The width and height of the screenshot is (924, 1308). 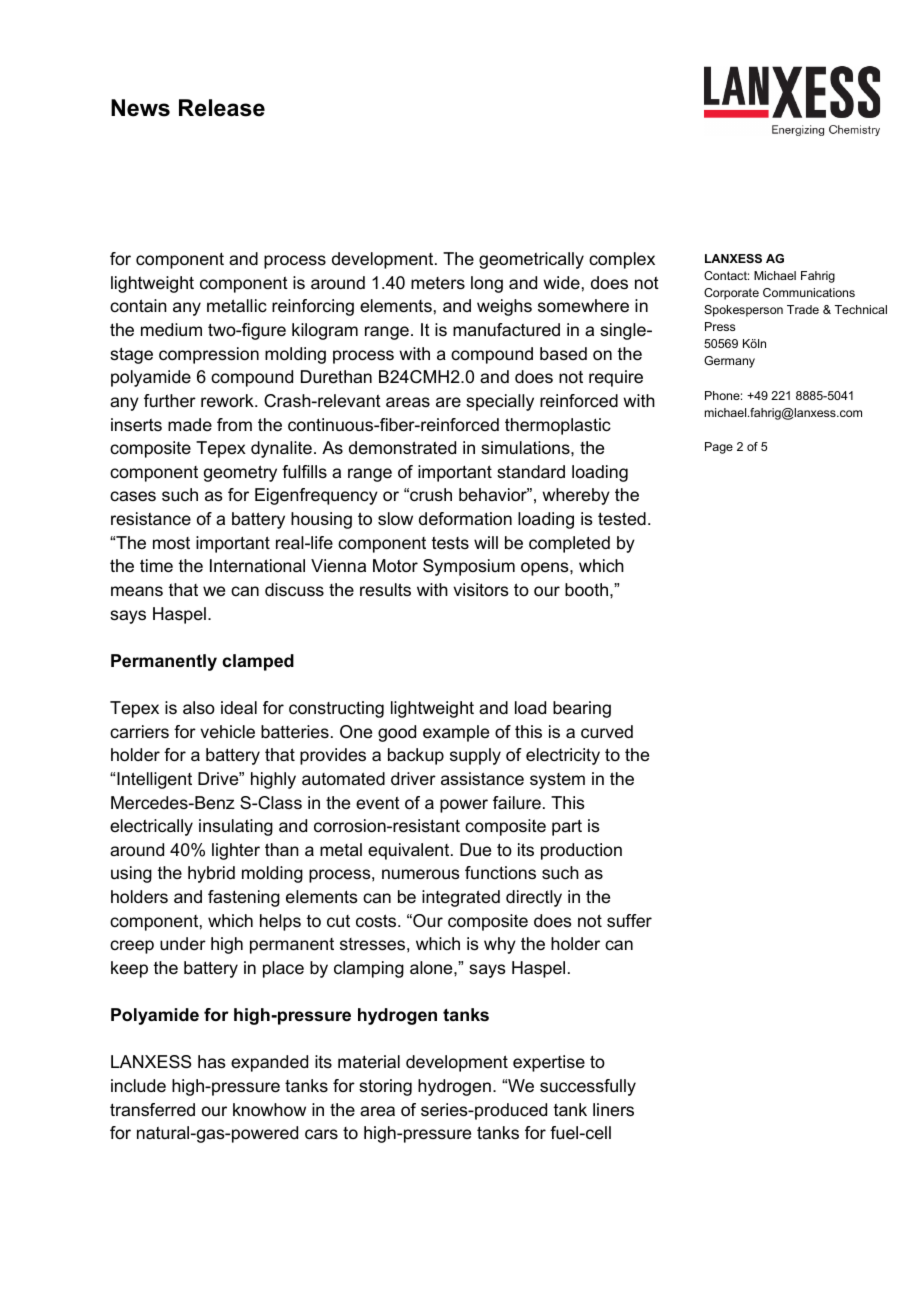 I want to click on booth, so click(x=586, y=590).
